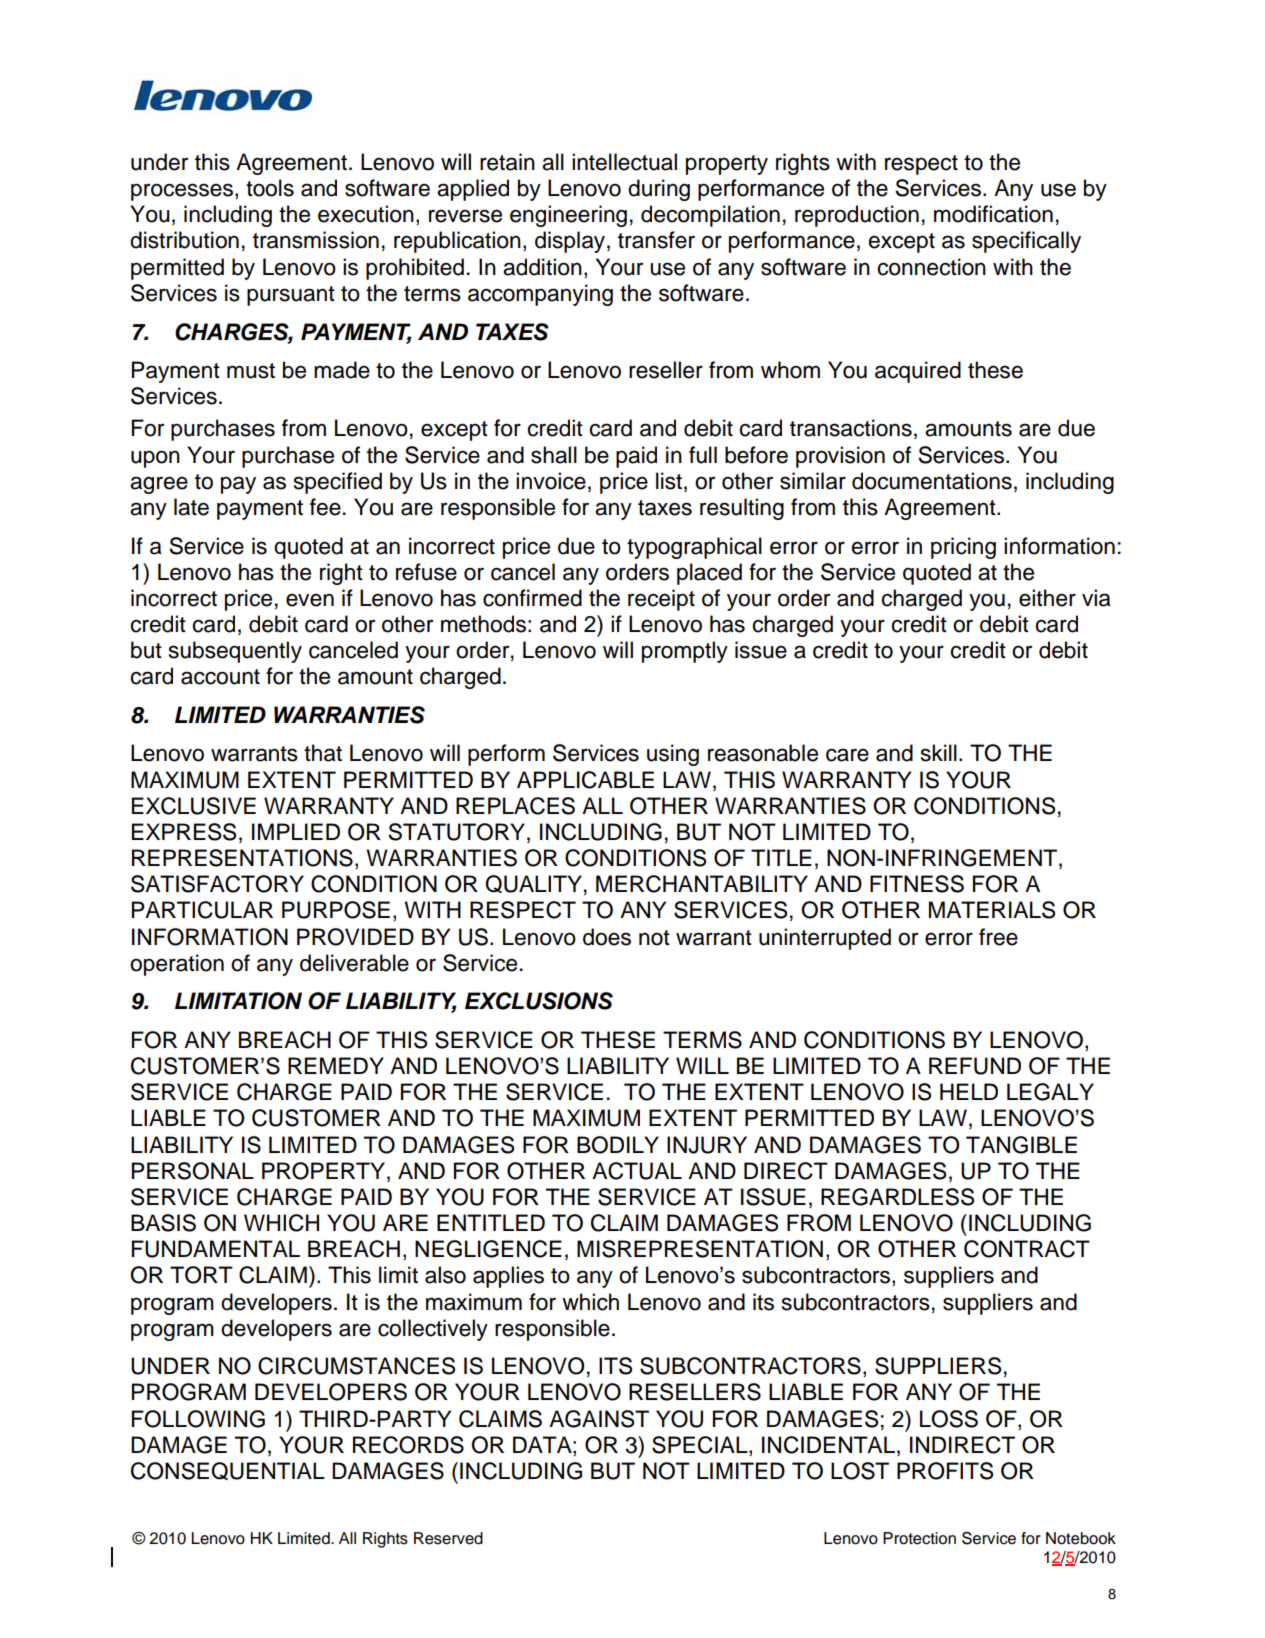 This screenshot has height=1638, width=1265. Describe the element at coordinates (228, 1471) in the screenshot. I see `CONSEQUENTIAL` at that location.
